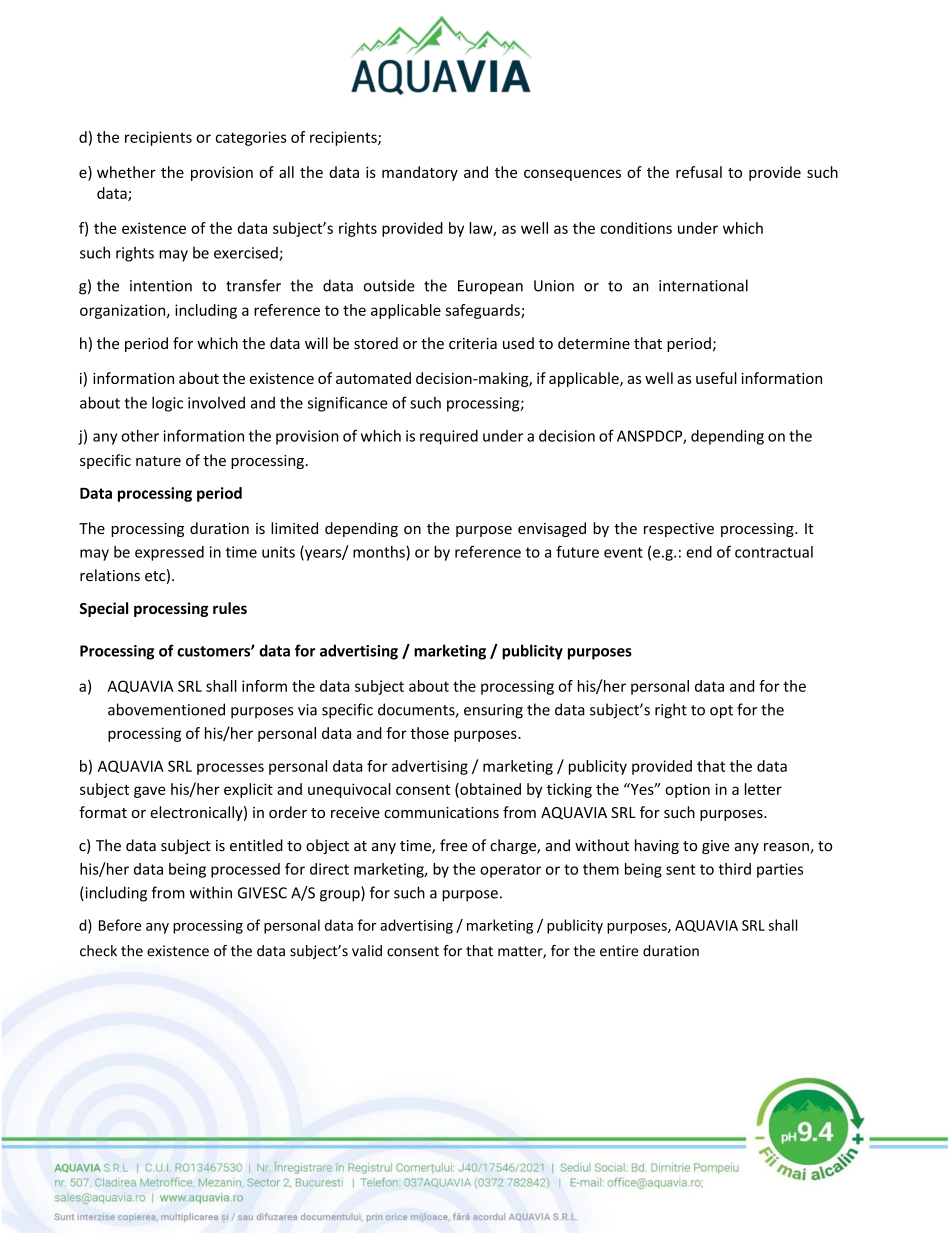  Describe the element at coordinates (380, 552) in the document. I see `months` at that location.
